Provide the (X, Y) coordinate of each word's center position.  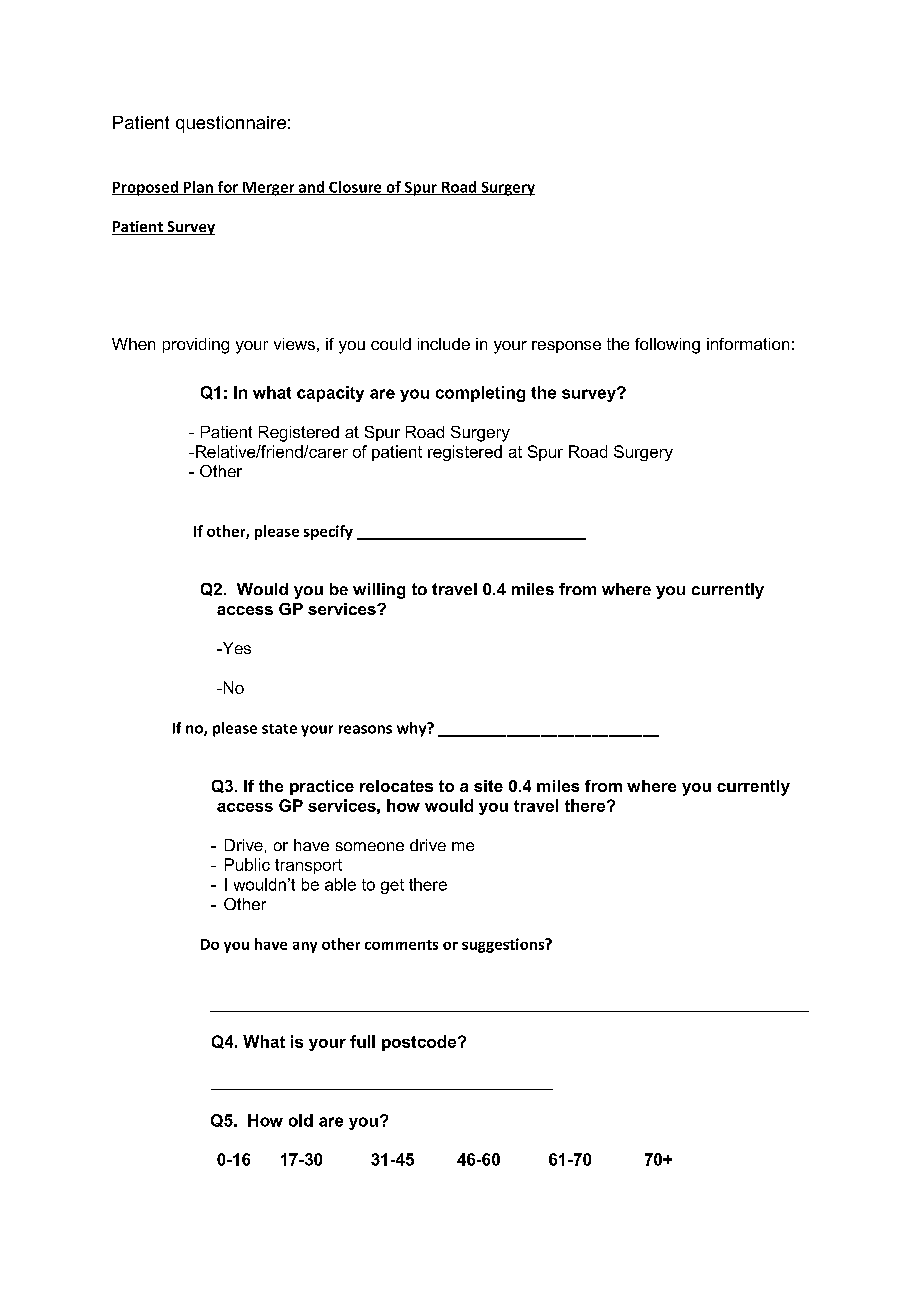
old (301, 1120)
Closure (355, 188)
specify (328, 532)
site (488, 786)
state (279, 729)
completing (480, 394)
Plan (198, 188)
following (667, 346)
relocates (396, 786)
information (748, 344)
